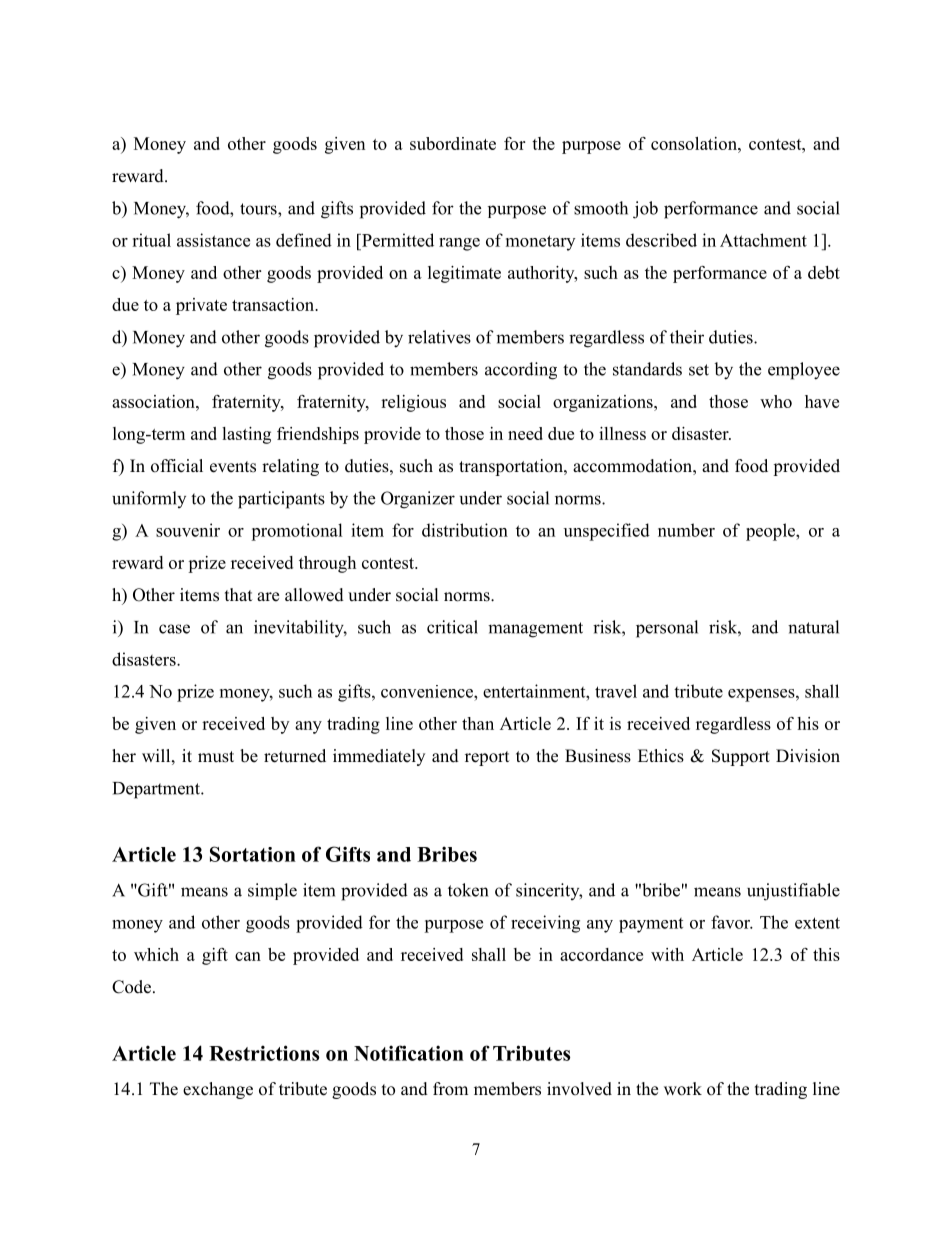 This image has height=1233, width=952. Describe the element at coordinates (157, 790) in the image. I see `Department` at that location.
